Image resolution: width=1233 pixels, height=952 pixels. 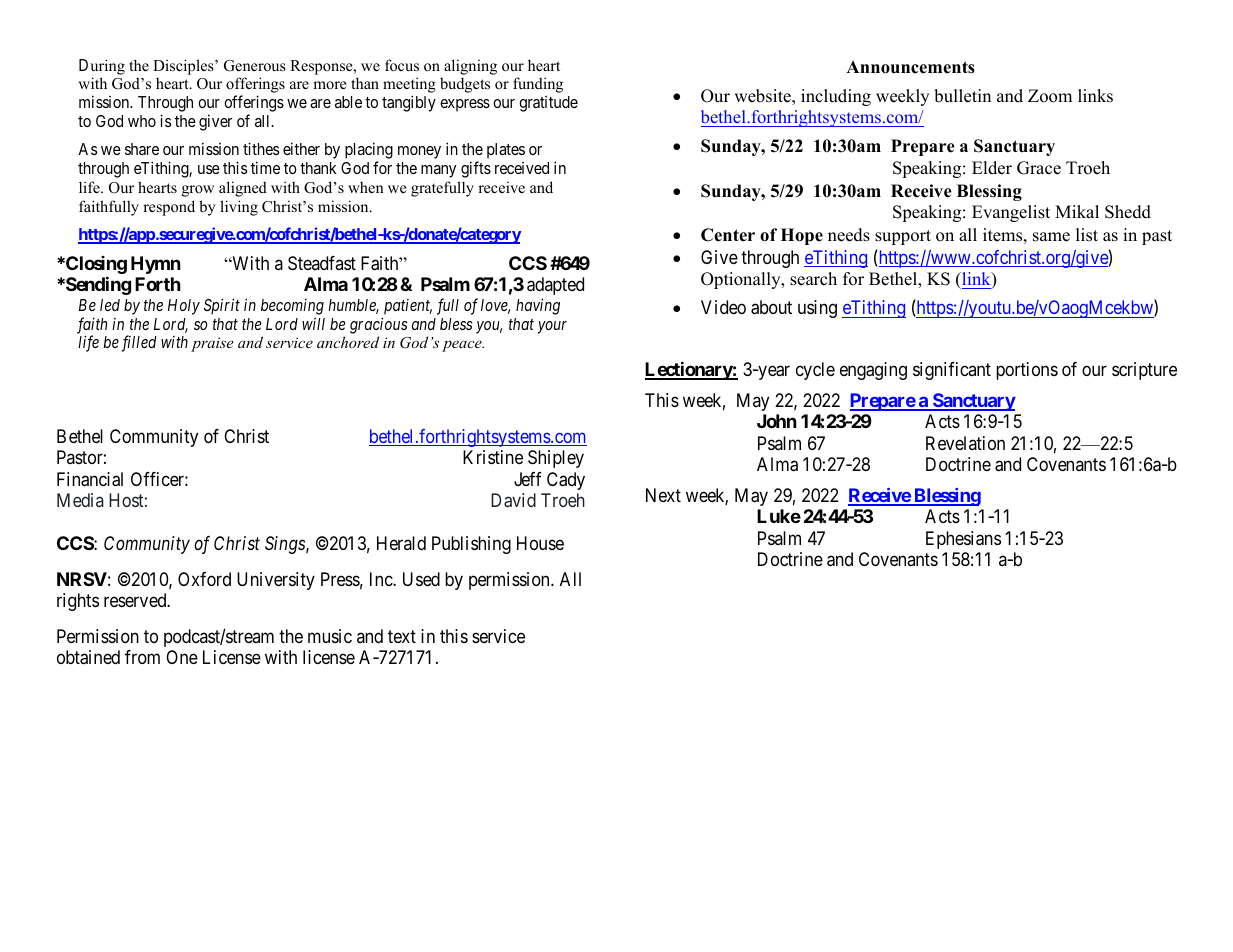 I want to click on from, so click(x=142, y=657).
